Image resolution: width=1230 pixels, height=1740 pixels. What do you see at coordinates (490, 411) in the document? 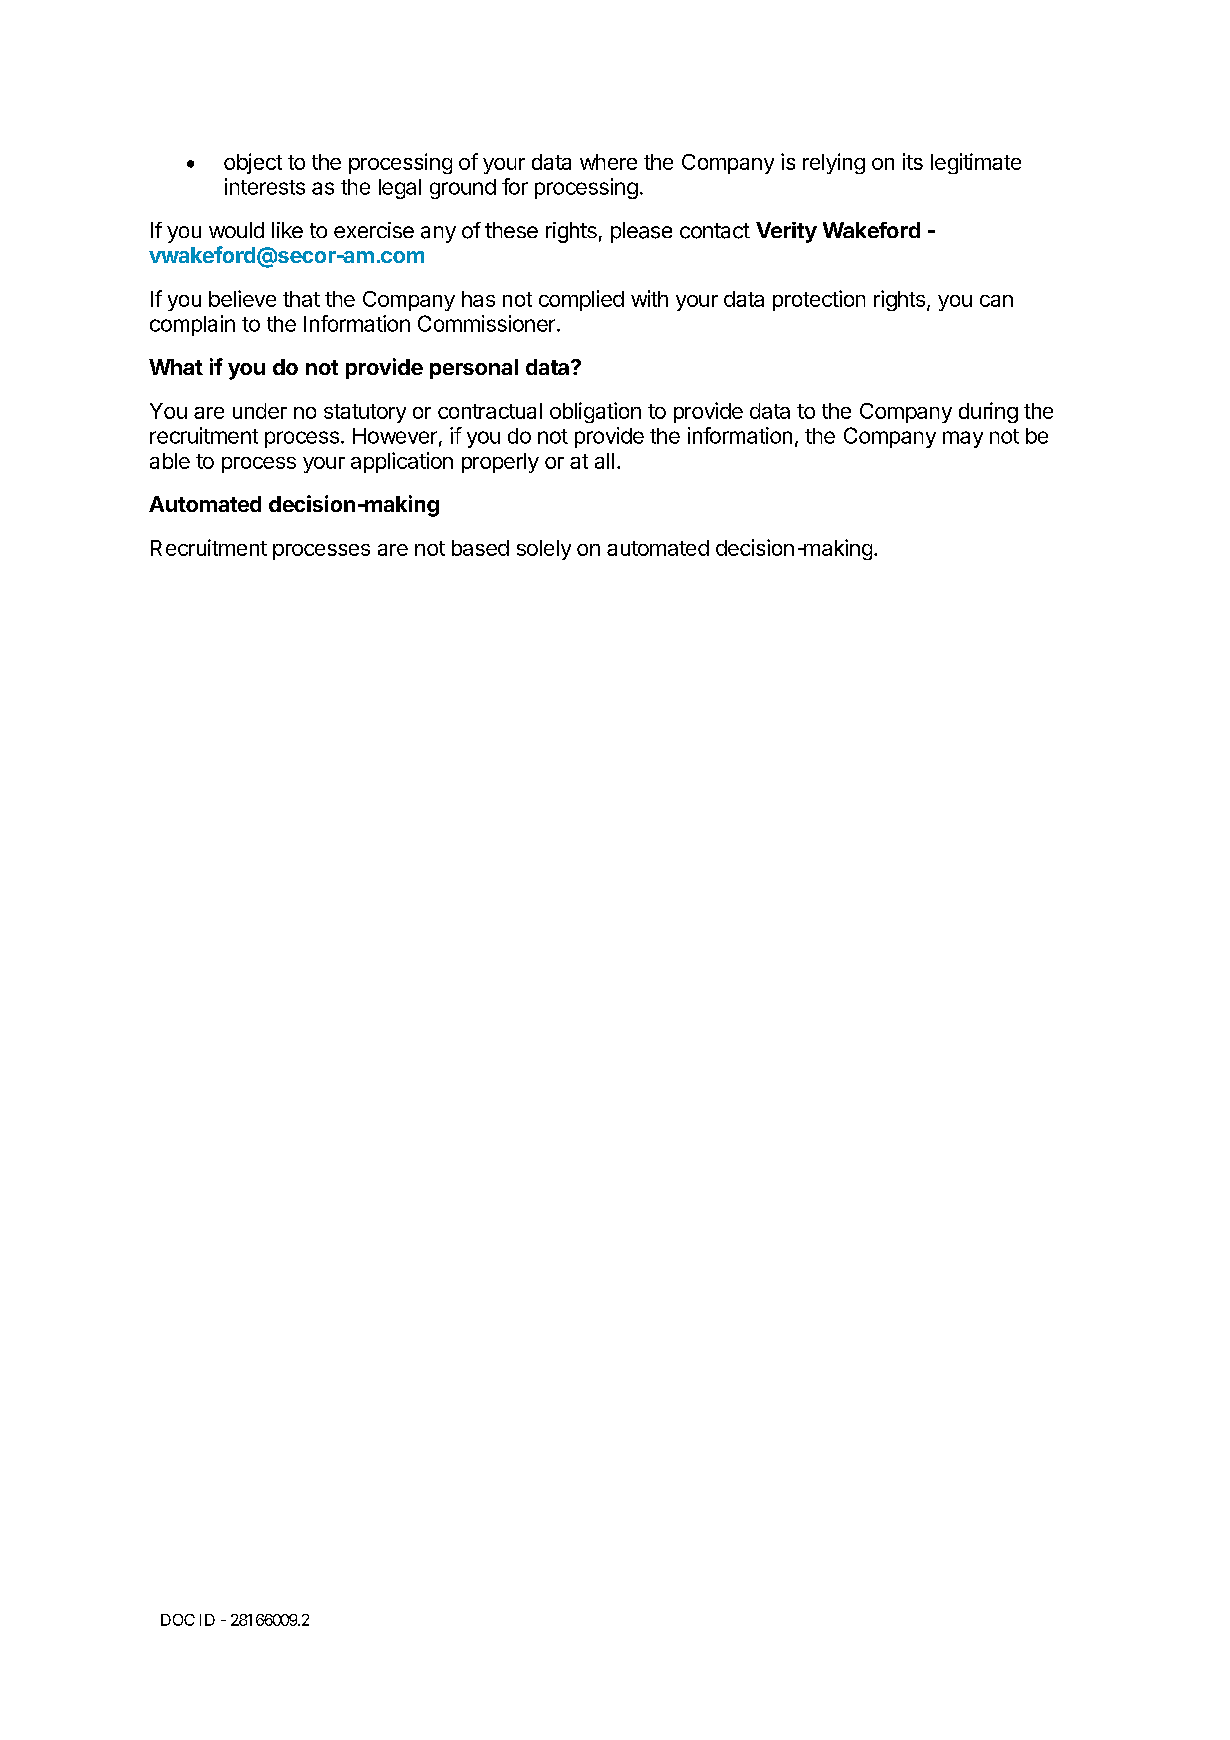
I see `contractual` at bounding box center [490, 411].
